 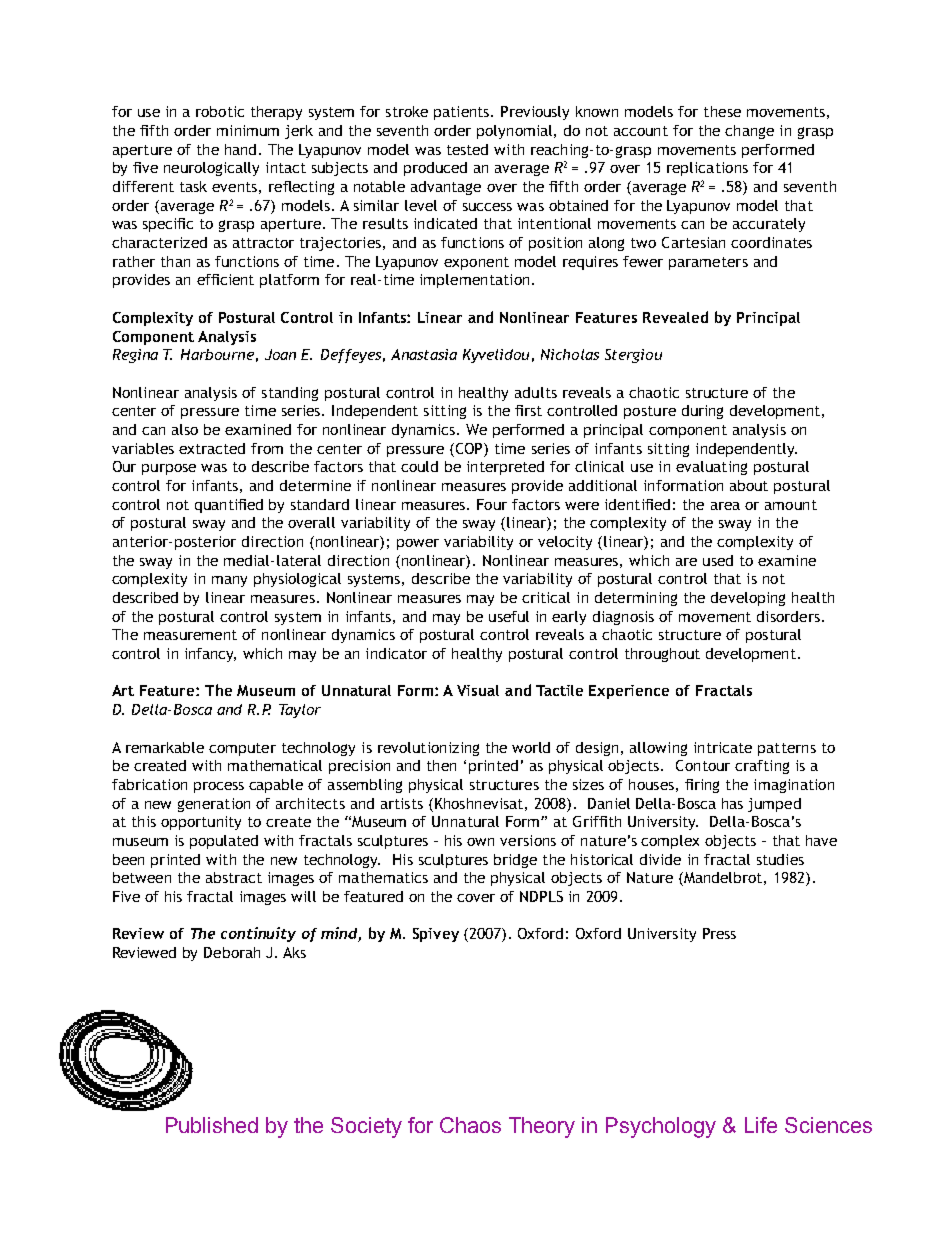 I want to click on bridge, so click(x=515, y=861).
